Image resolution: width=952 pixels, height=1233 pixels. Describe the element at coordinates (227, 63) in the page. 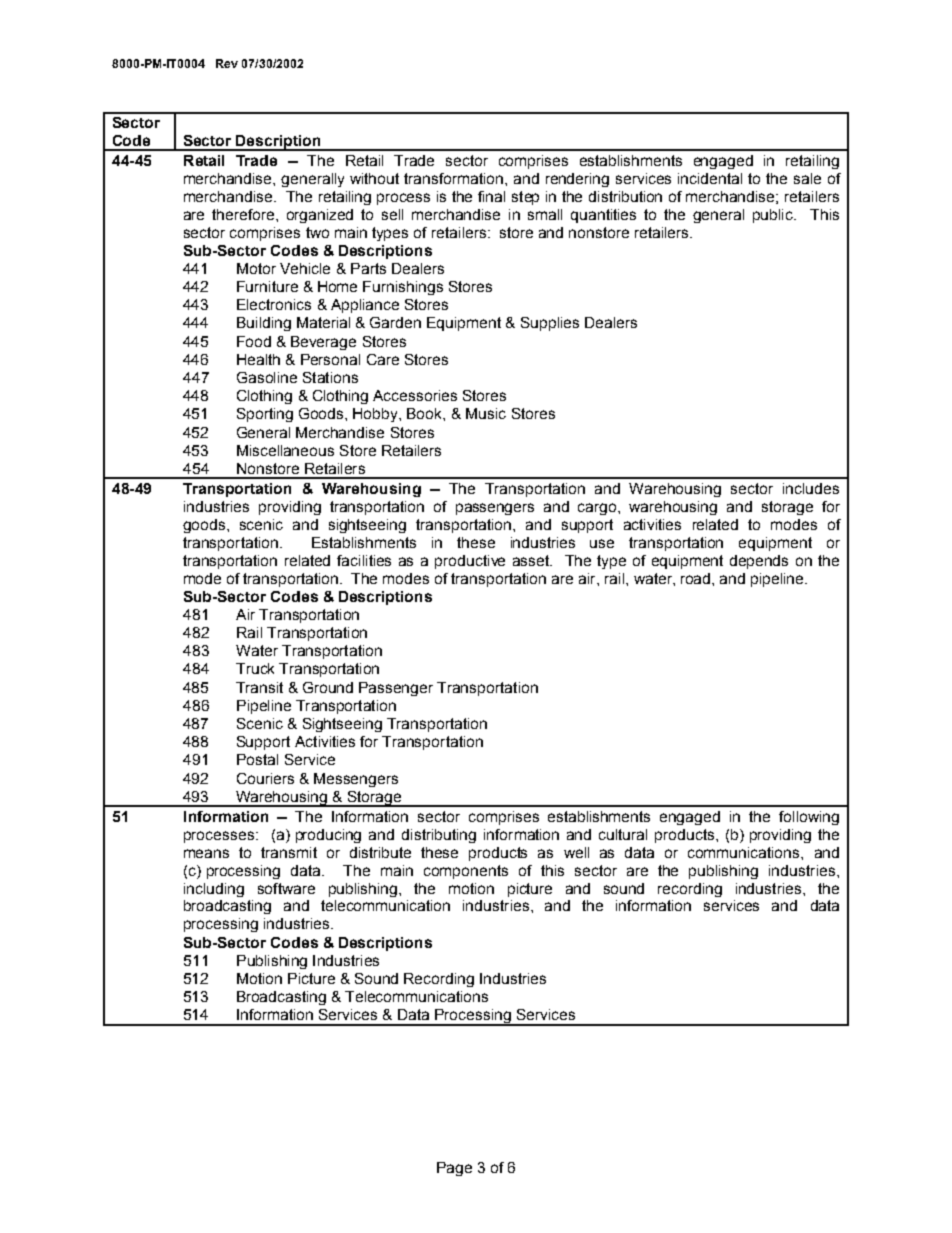

I see `Rev` at that location.
